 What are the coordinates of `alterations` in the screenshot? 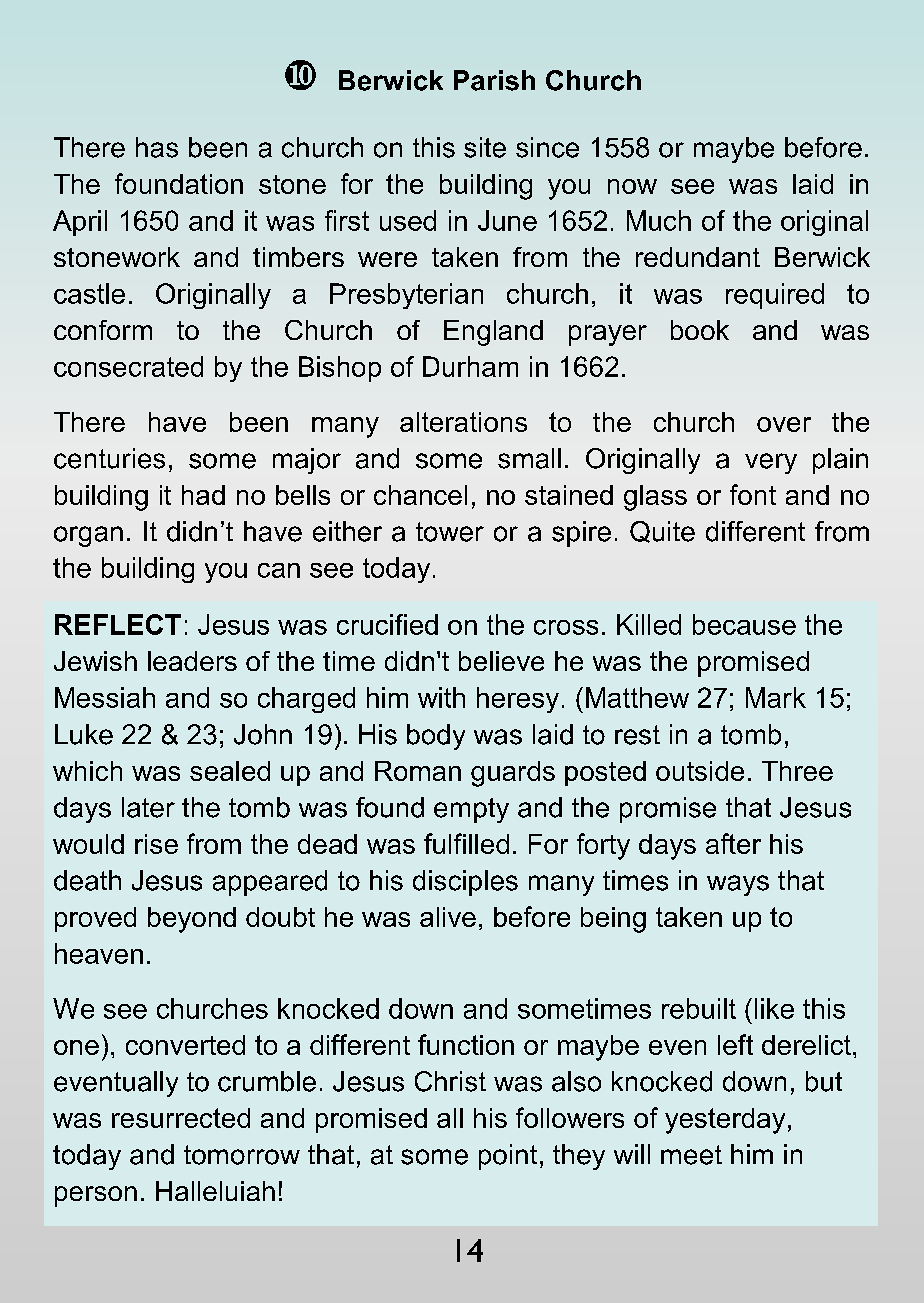 It's located at (463, 422).
